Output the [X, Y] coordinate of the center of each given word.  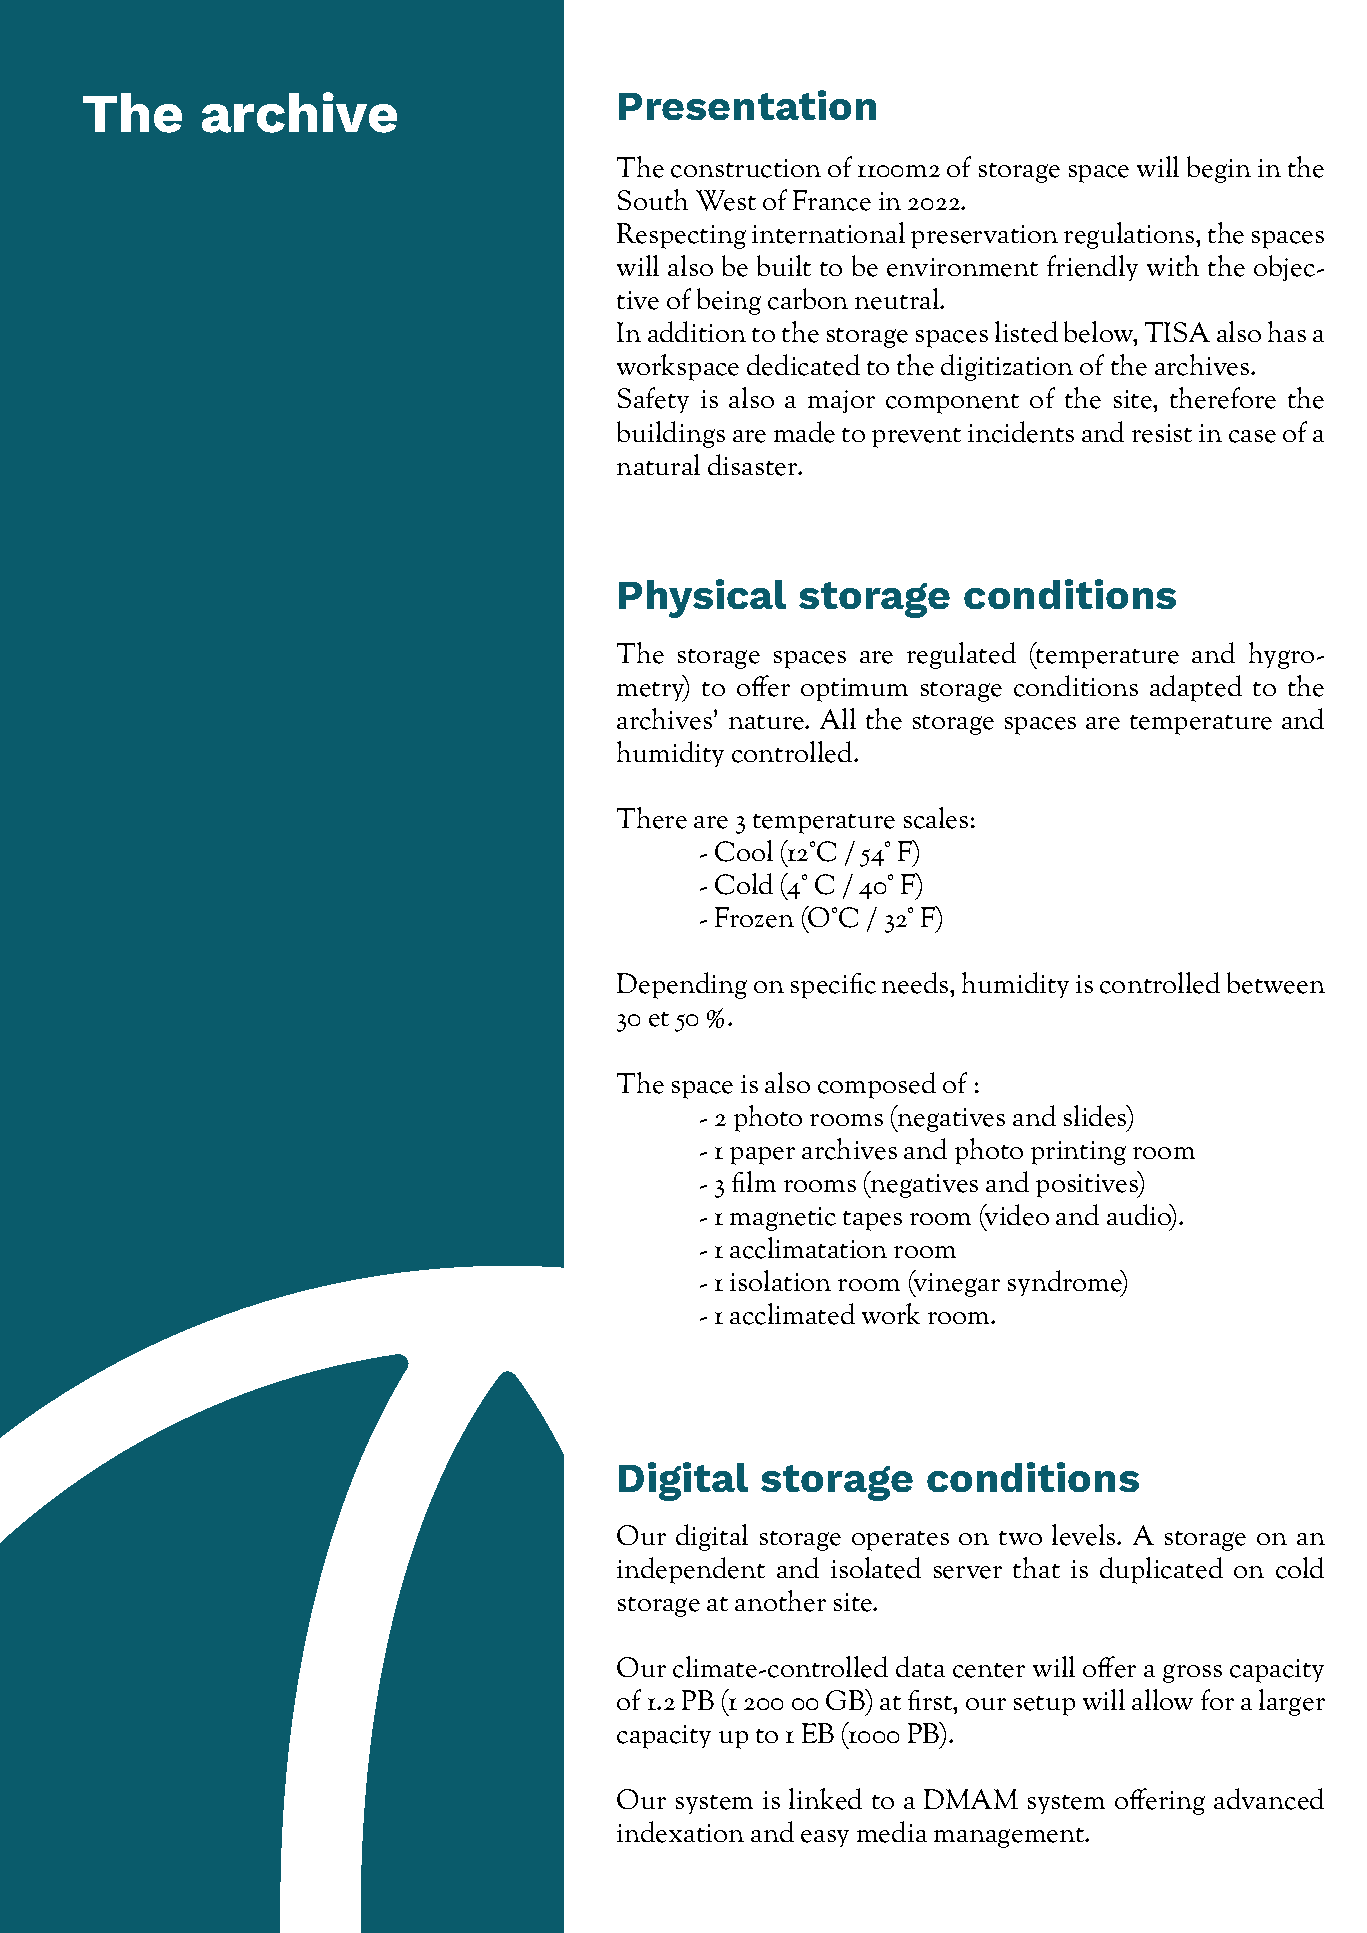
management [1010, 1838]
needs [916, 983]
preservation [984, 237]
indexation [680, 1832]
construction [746, 168]
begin [1219, 169]
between [1276, 983]
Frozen [754, 917]
